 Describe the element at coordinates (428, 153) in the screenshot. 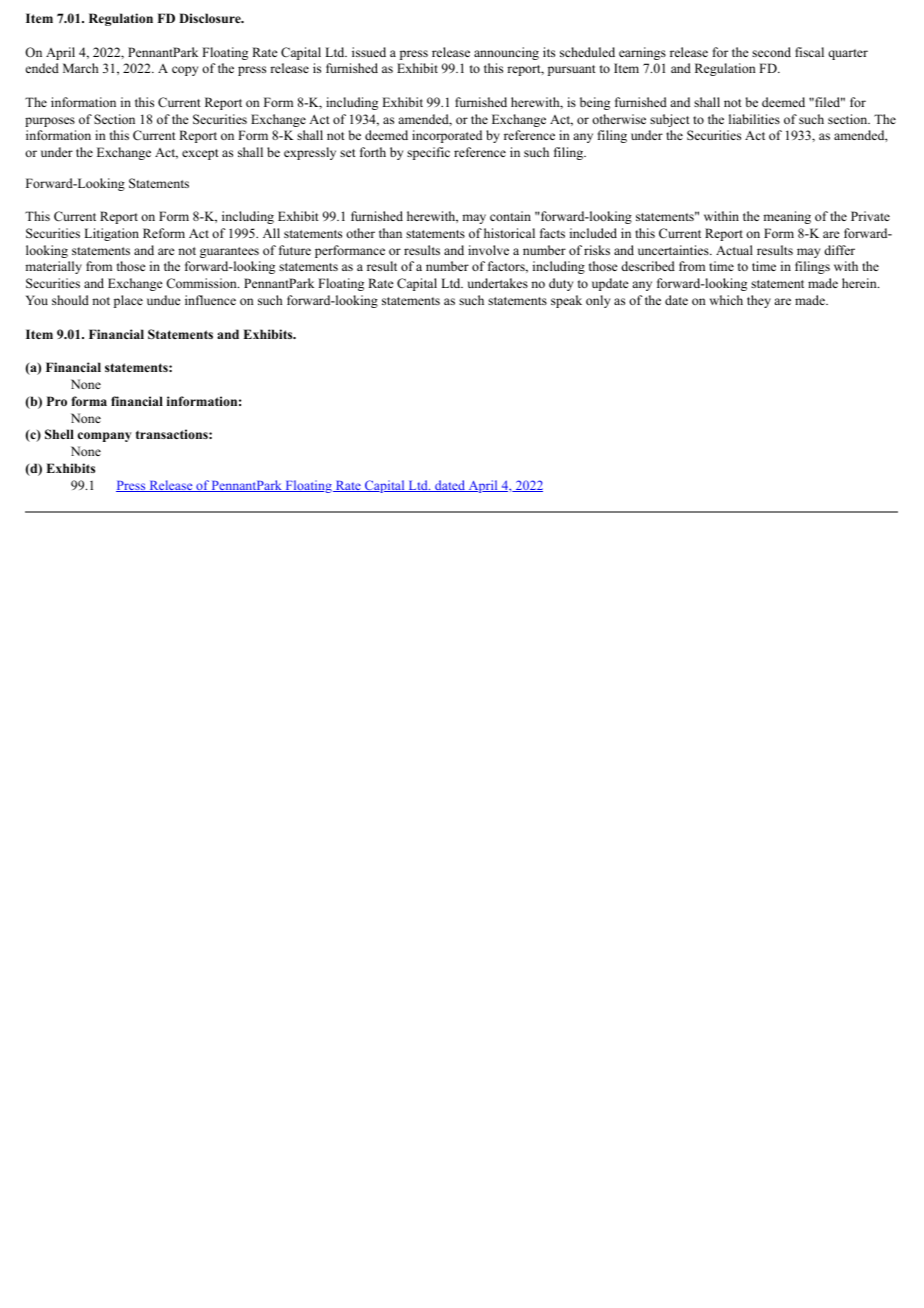

I see `specific` at that location.
